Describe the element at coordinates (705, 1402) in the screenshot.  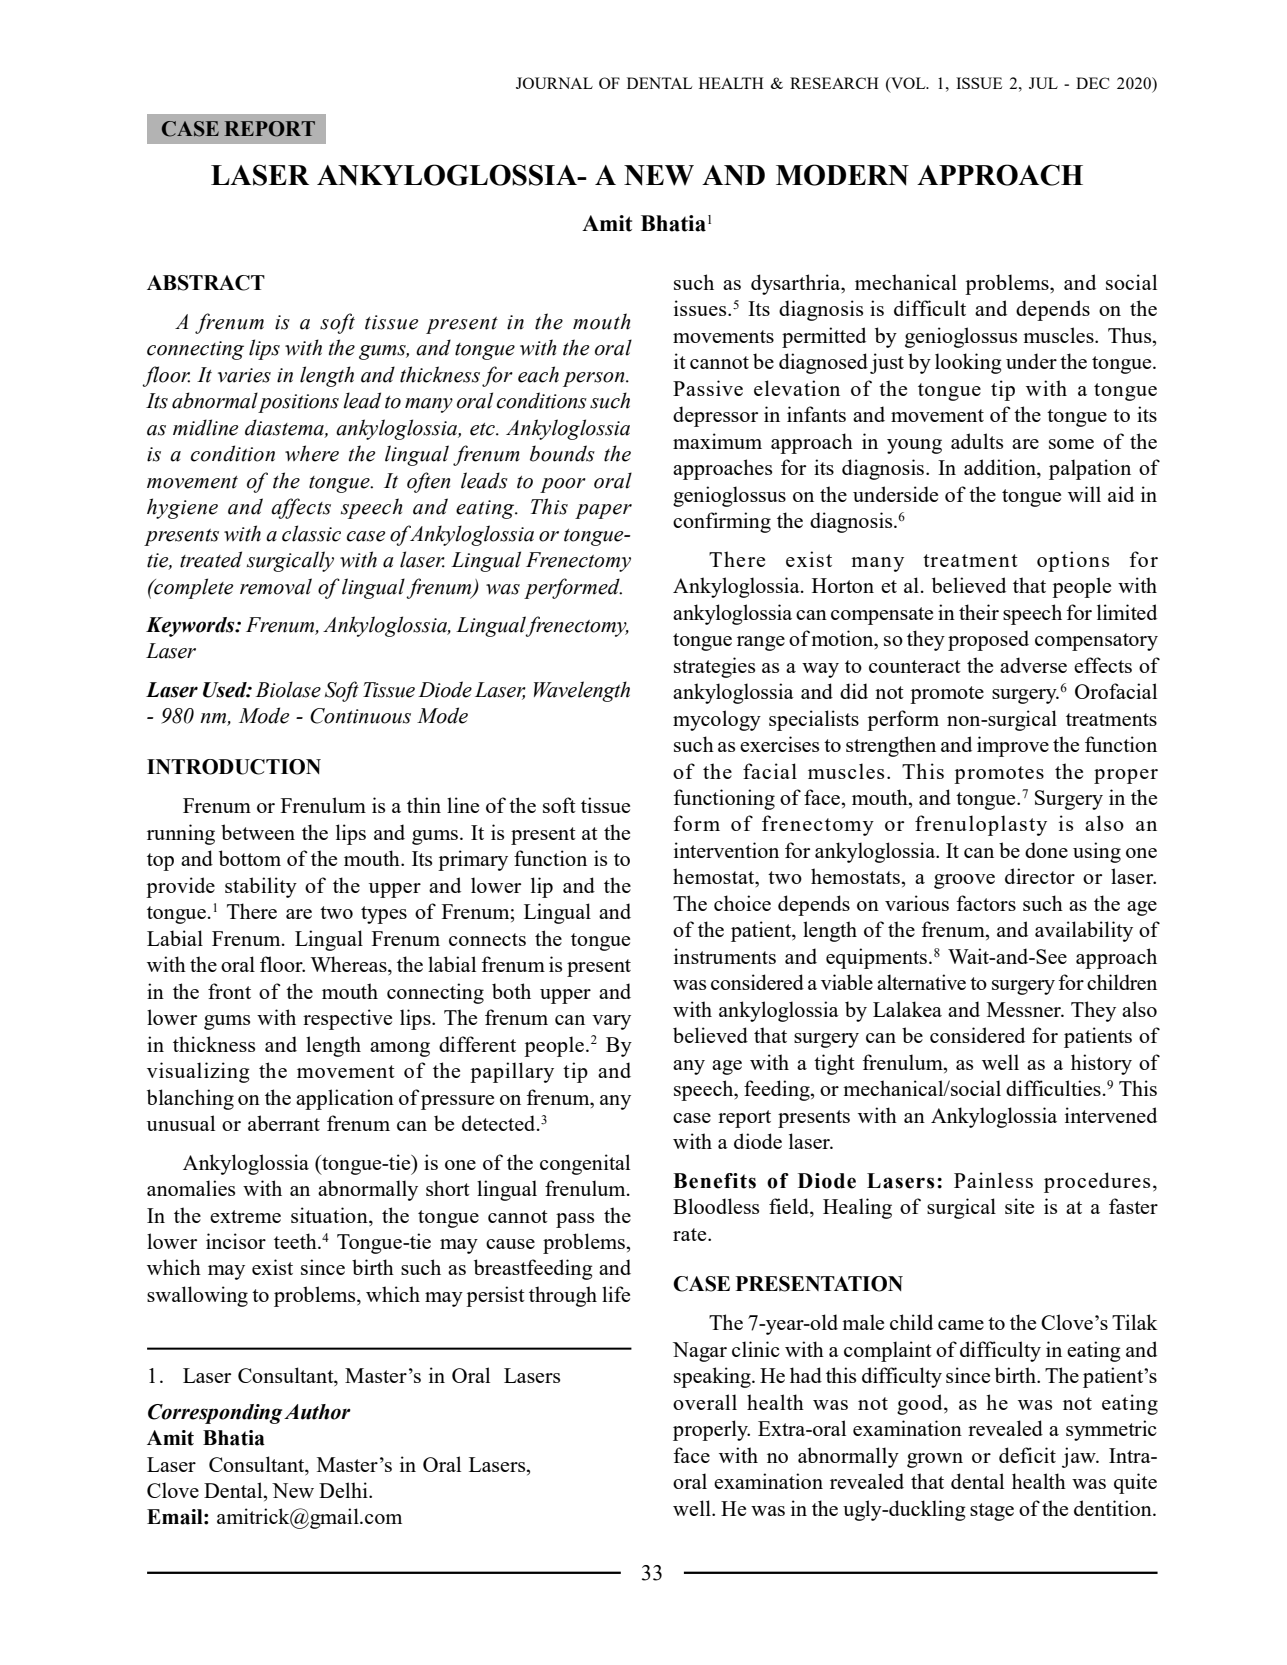
I see `overall` at that location.
